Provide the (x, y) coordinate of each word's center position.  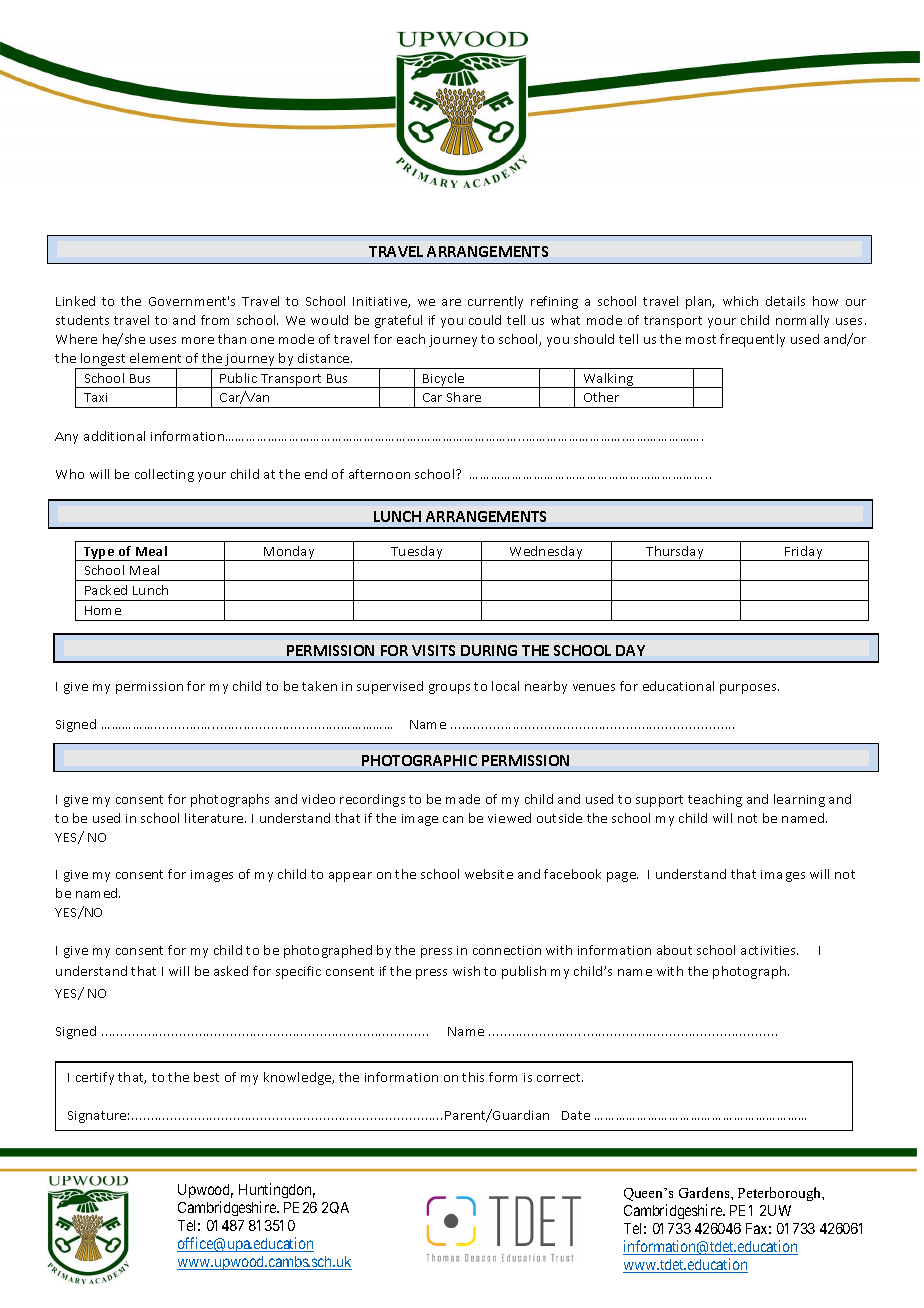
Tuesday (417, 553)
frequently (752, 340)
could (485, 320)
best (206, 1077)
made (463, 799)
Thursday (675, 553)
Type (99, 554)
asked (231, 971)
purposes (749, 689)
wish (466, 971)
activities (769, 950)
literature (215, 818)
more (198, 340)
